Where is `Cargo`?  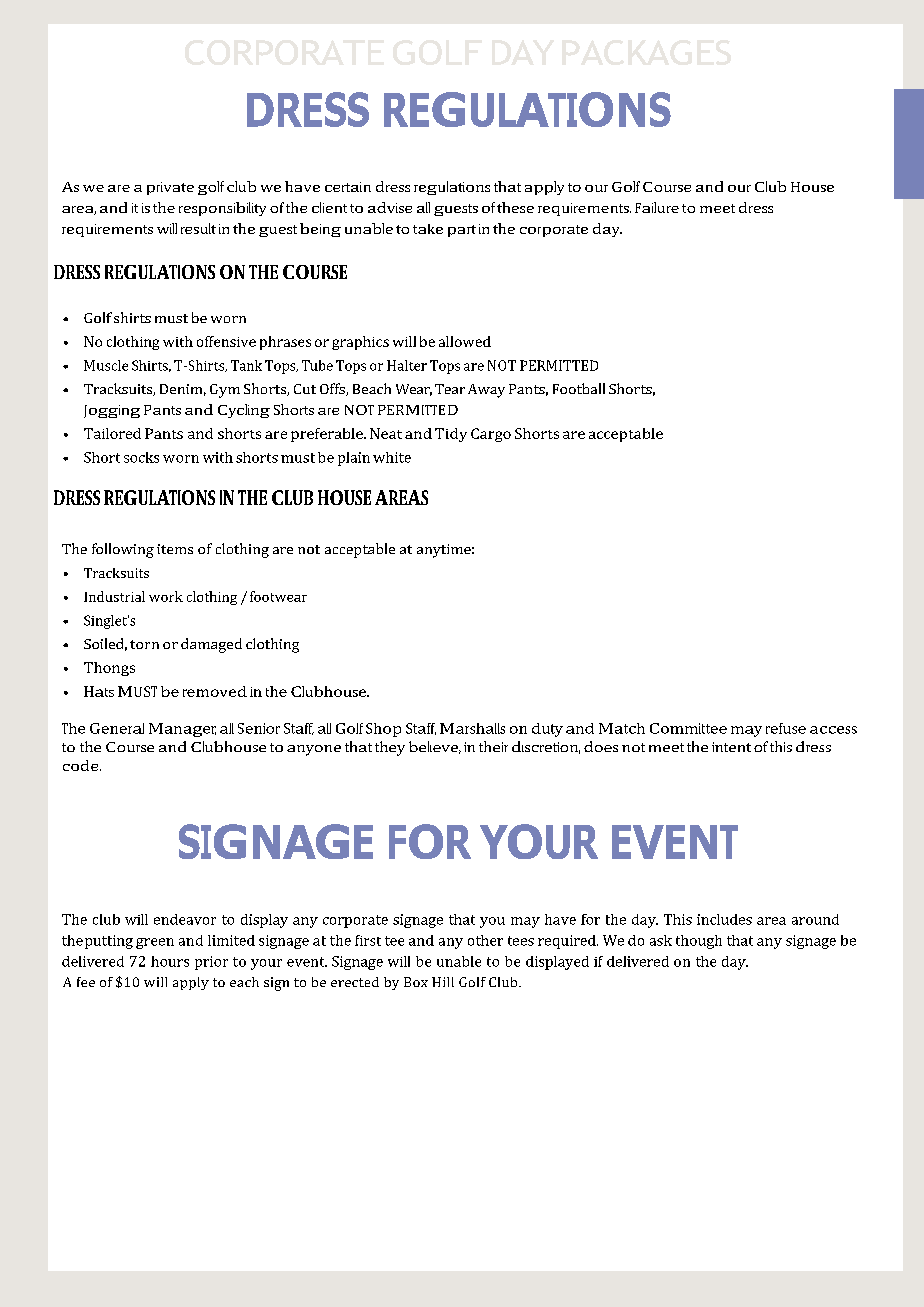 Cargo is located at coordinates (491, 435).
